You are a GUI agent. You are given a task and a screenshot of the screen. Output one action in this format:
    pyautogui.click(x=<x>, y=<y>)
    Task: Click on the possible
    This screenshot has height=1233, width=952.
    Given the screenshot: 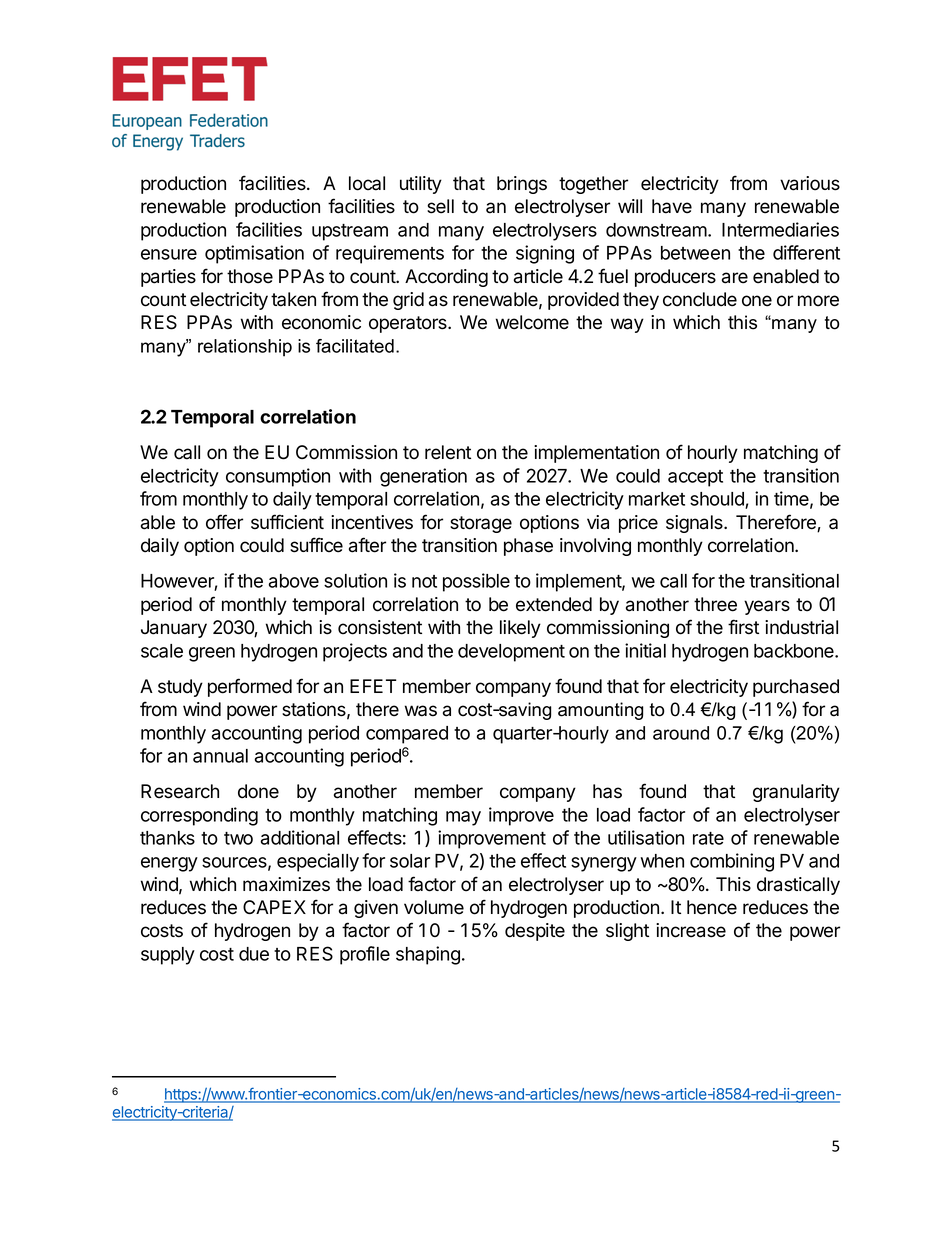 What is the action you would take?
    pyautogui.click(x=476, y=582)
